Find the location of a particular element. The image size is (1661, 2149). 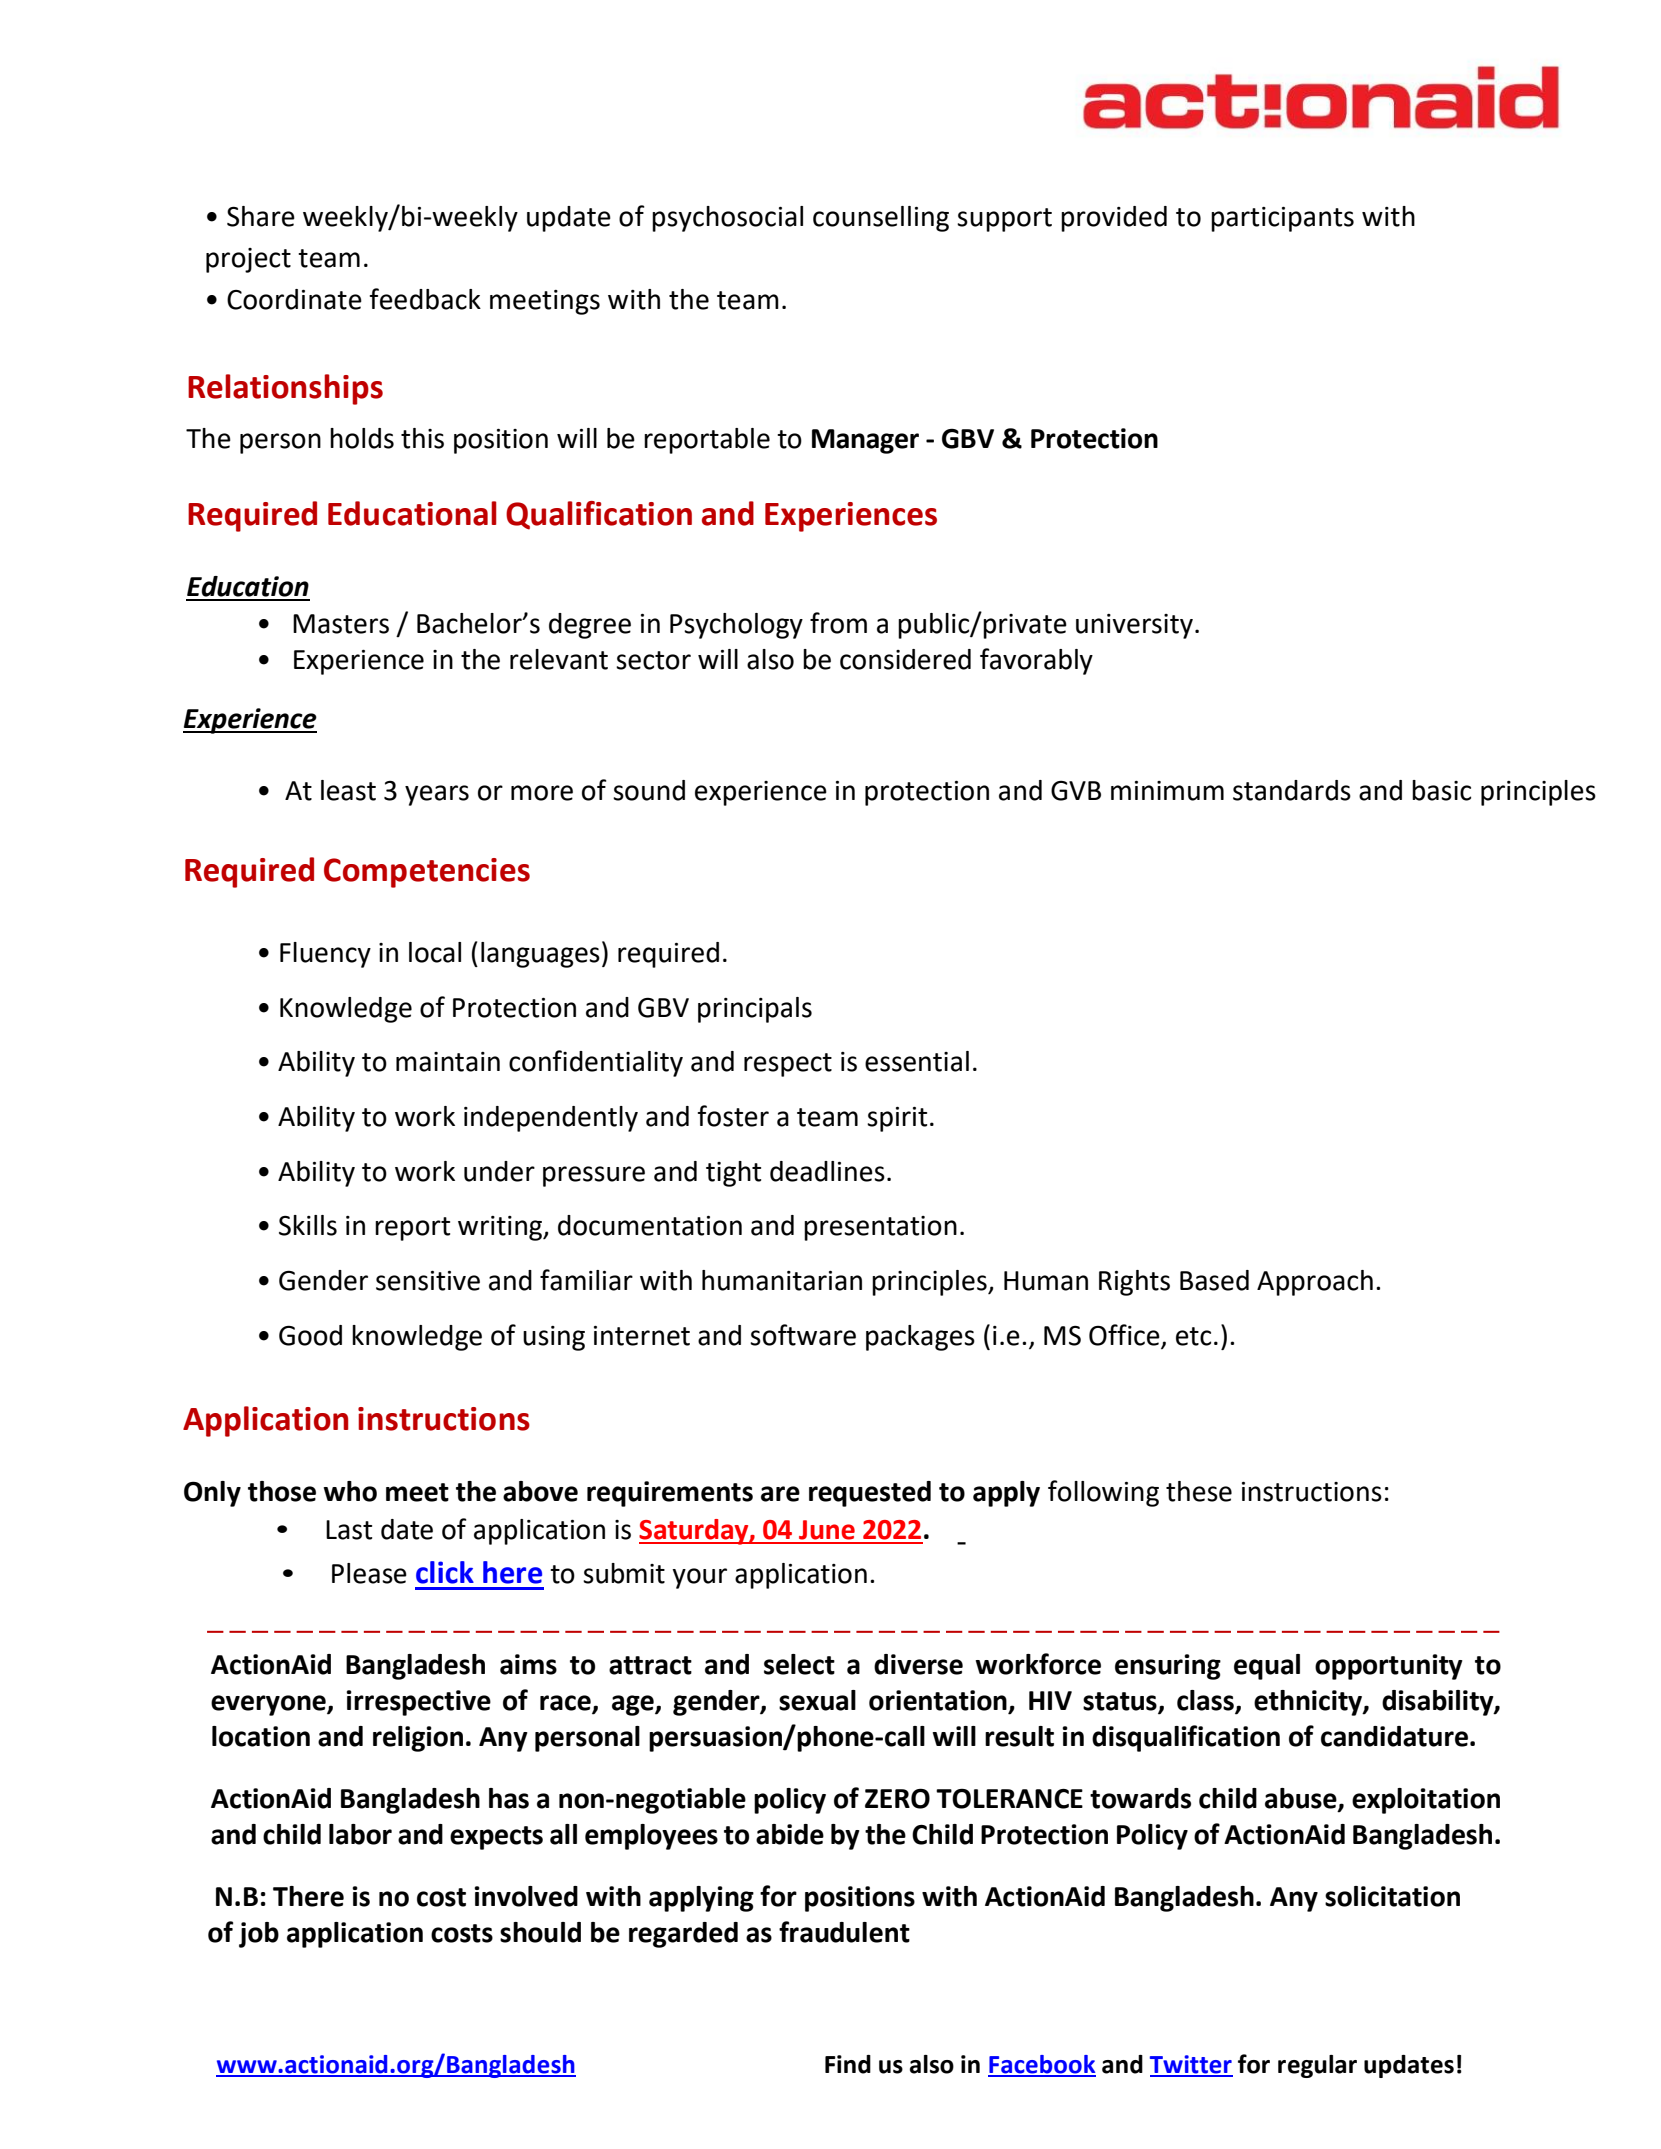

equal is located at coordinates (1267, 1667).
